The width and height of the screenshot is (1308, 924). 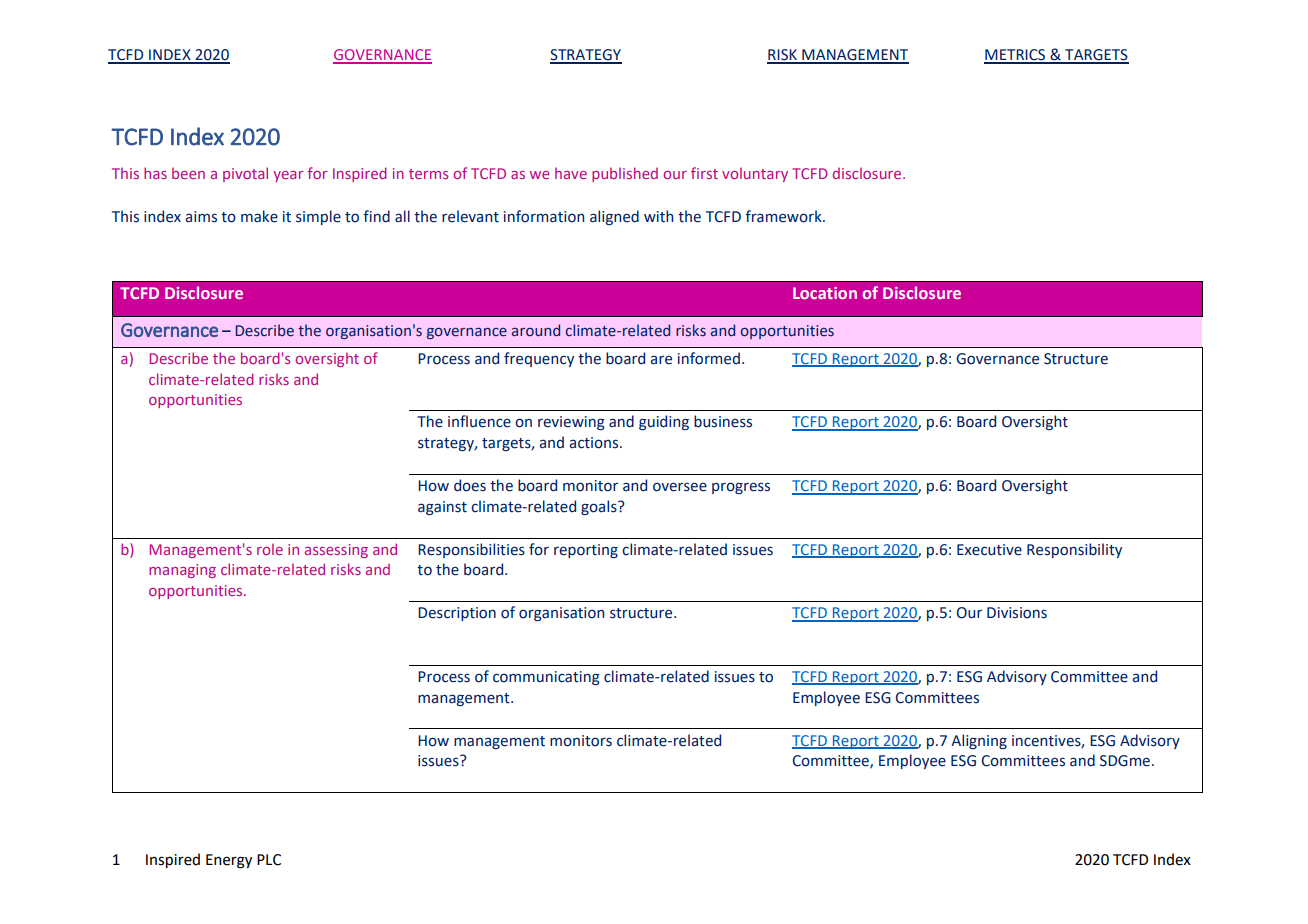 What do you see at coordinates (546, 678) in the screenshot?
I see `communicating` at bounding box center [546, 678].
